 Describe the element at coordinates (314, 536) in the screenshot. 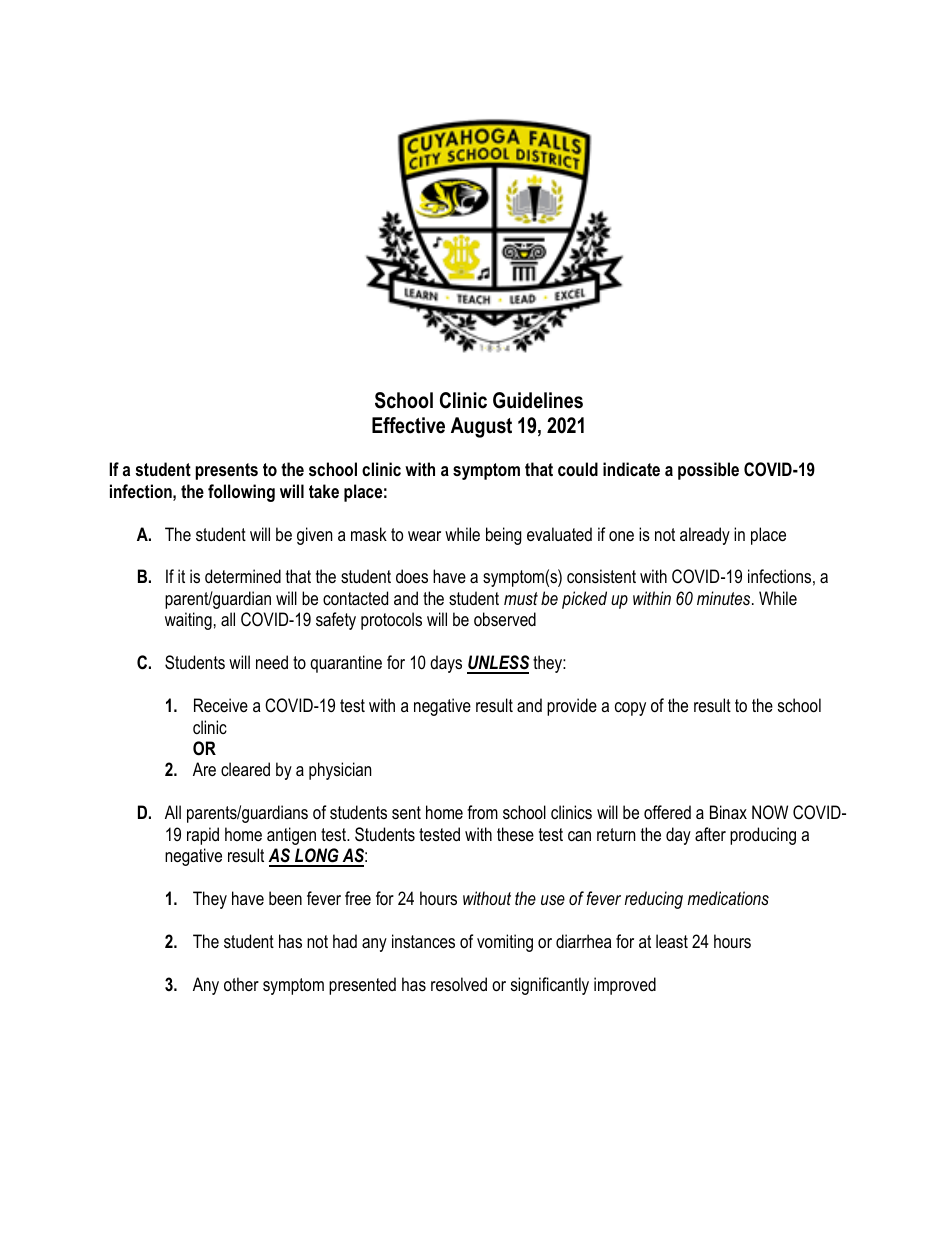

I see `given` at that location.
